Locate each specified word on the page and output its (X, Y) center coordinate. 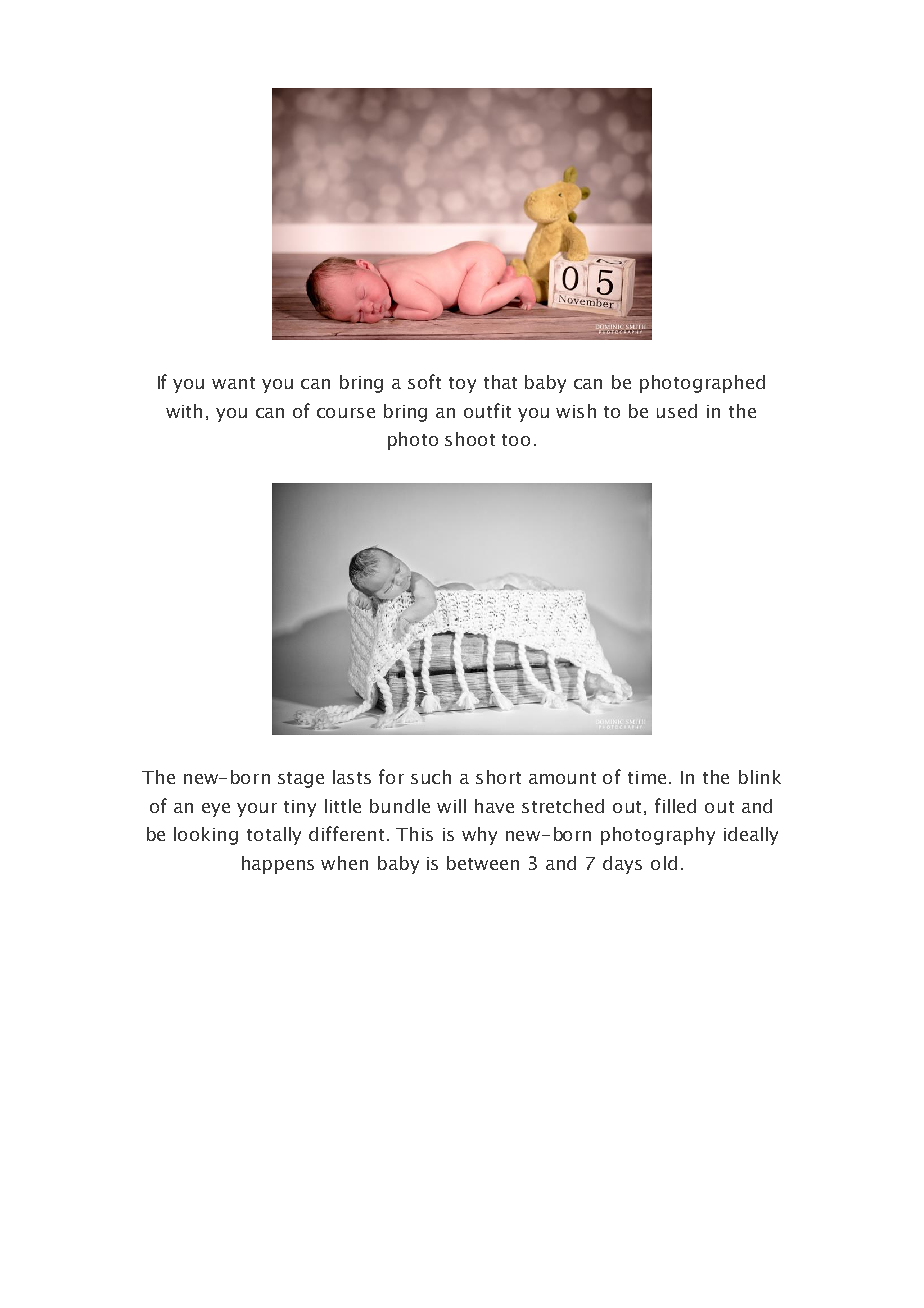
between (483, 863)
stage (301, 780)
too (516, 440)
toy (462, 385)
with (184, 411)
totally (274, 836)
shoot (470, 439)
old (664, 863)
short (498, 777)
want (233, 383)
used (677, 411)
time (647, 777)
